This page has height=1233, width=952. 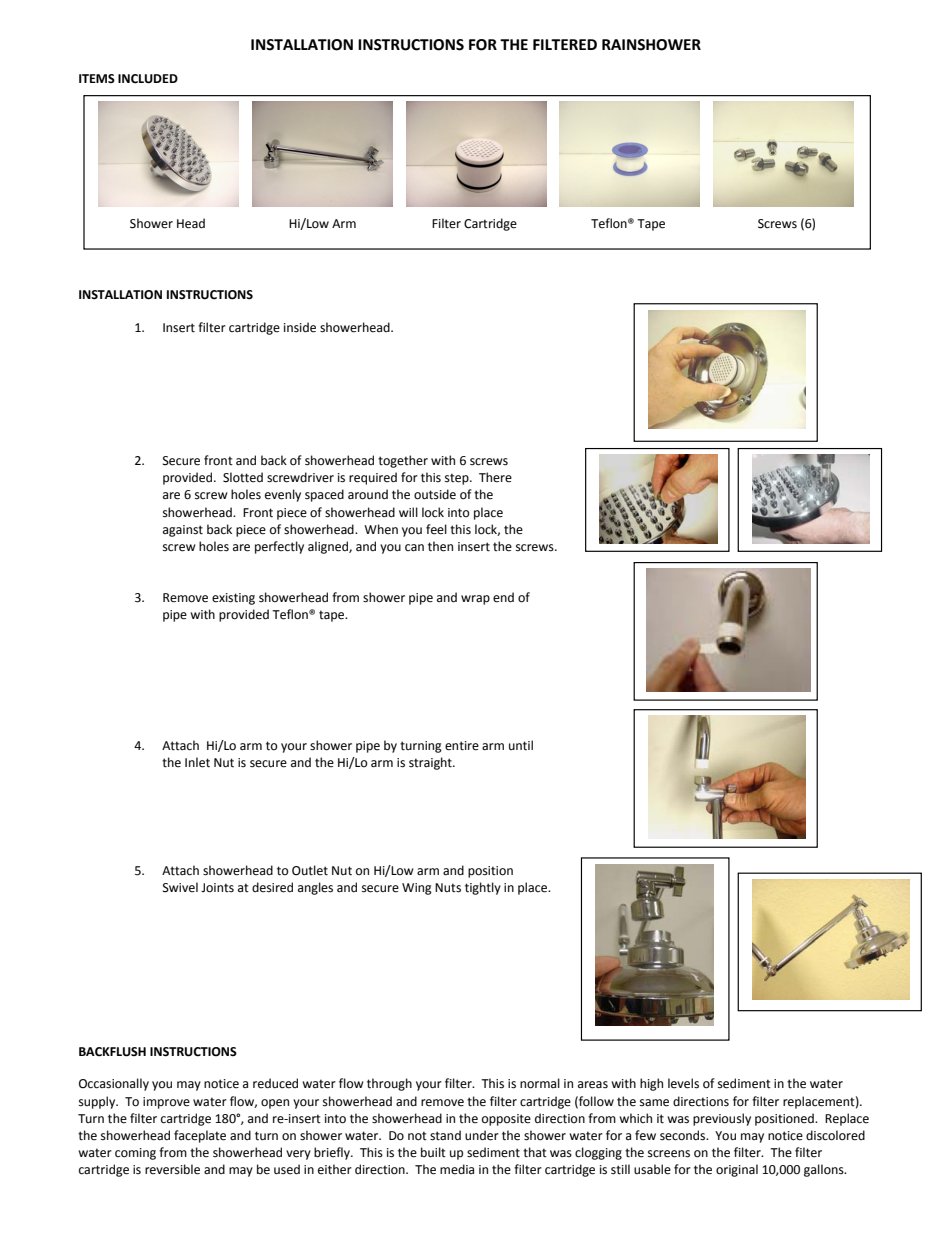 I want to click on Slotted, so click(x=243, y=477).
